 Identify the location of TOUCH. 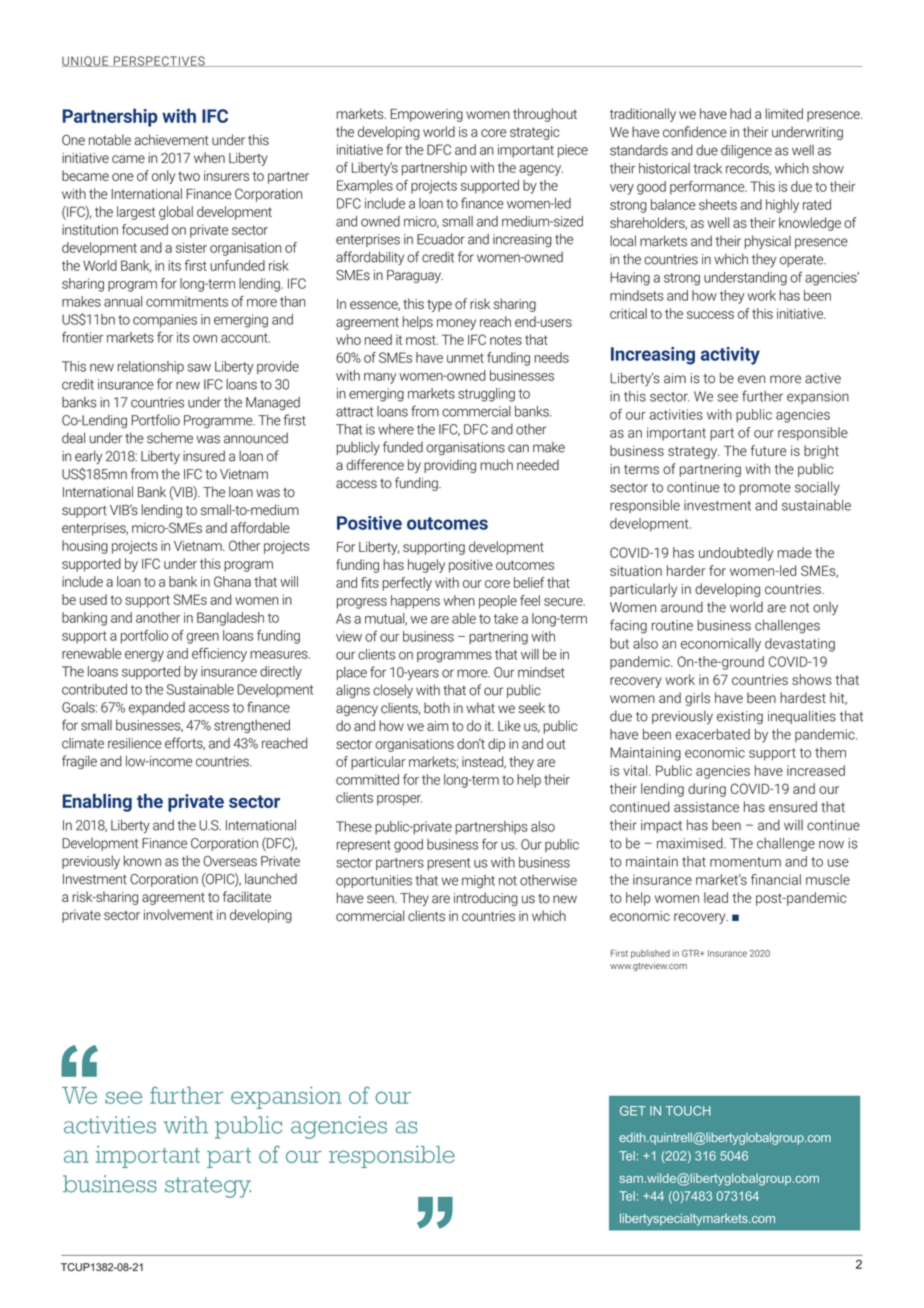
(688, 1111).
